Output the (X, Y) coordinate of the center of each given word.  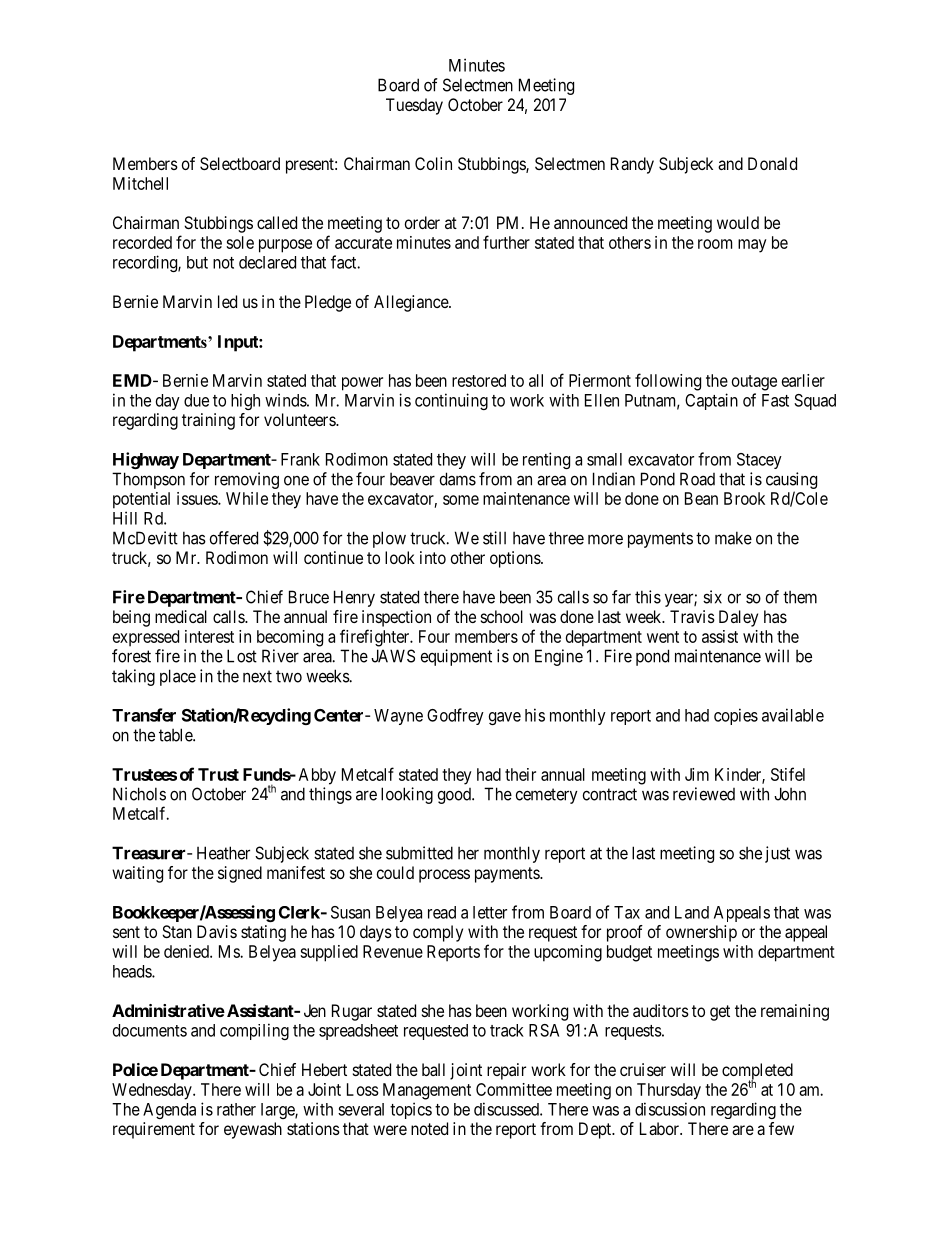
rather (236, 1109)
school (502, 616)
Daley (738, 618)
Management (427, 1091)
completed (757, 1072)
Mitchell (140, 183)
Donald (772, 163)
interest (209, 636)
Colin (433, 163)
